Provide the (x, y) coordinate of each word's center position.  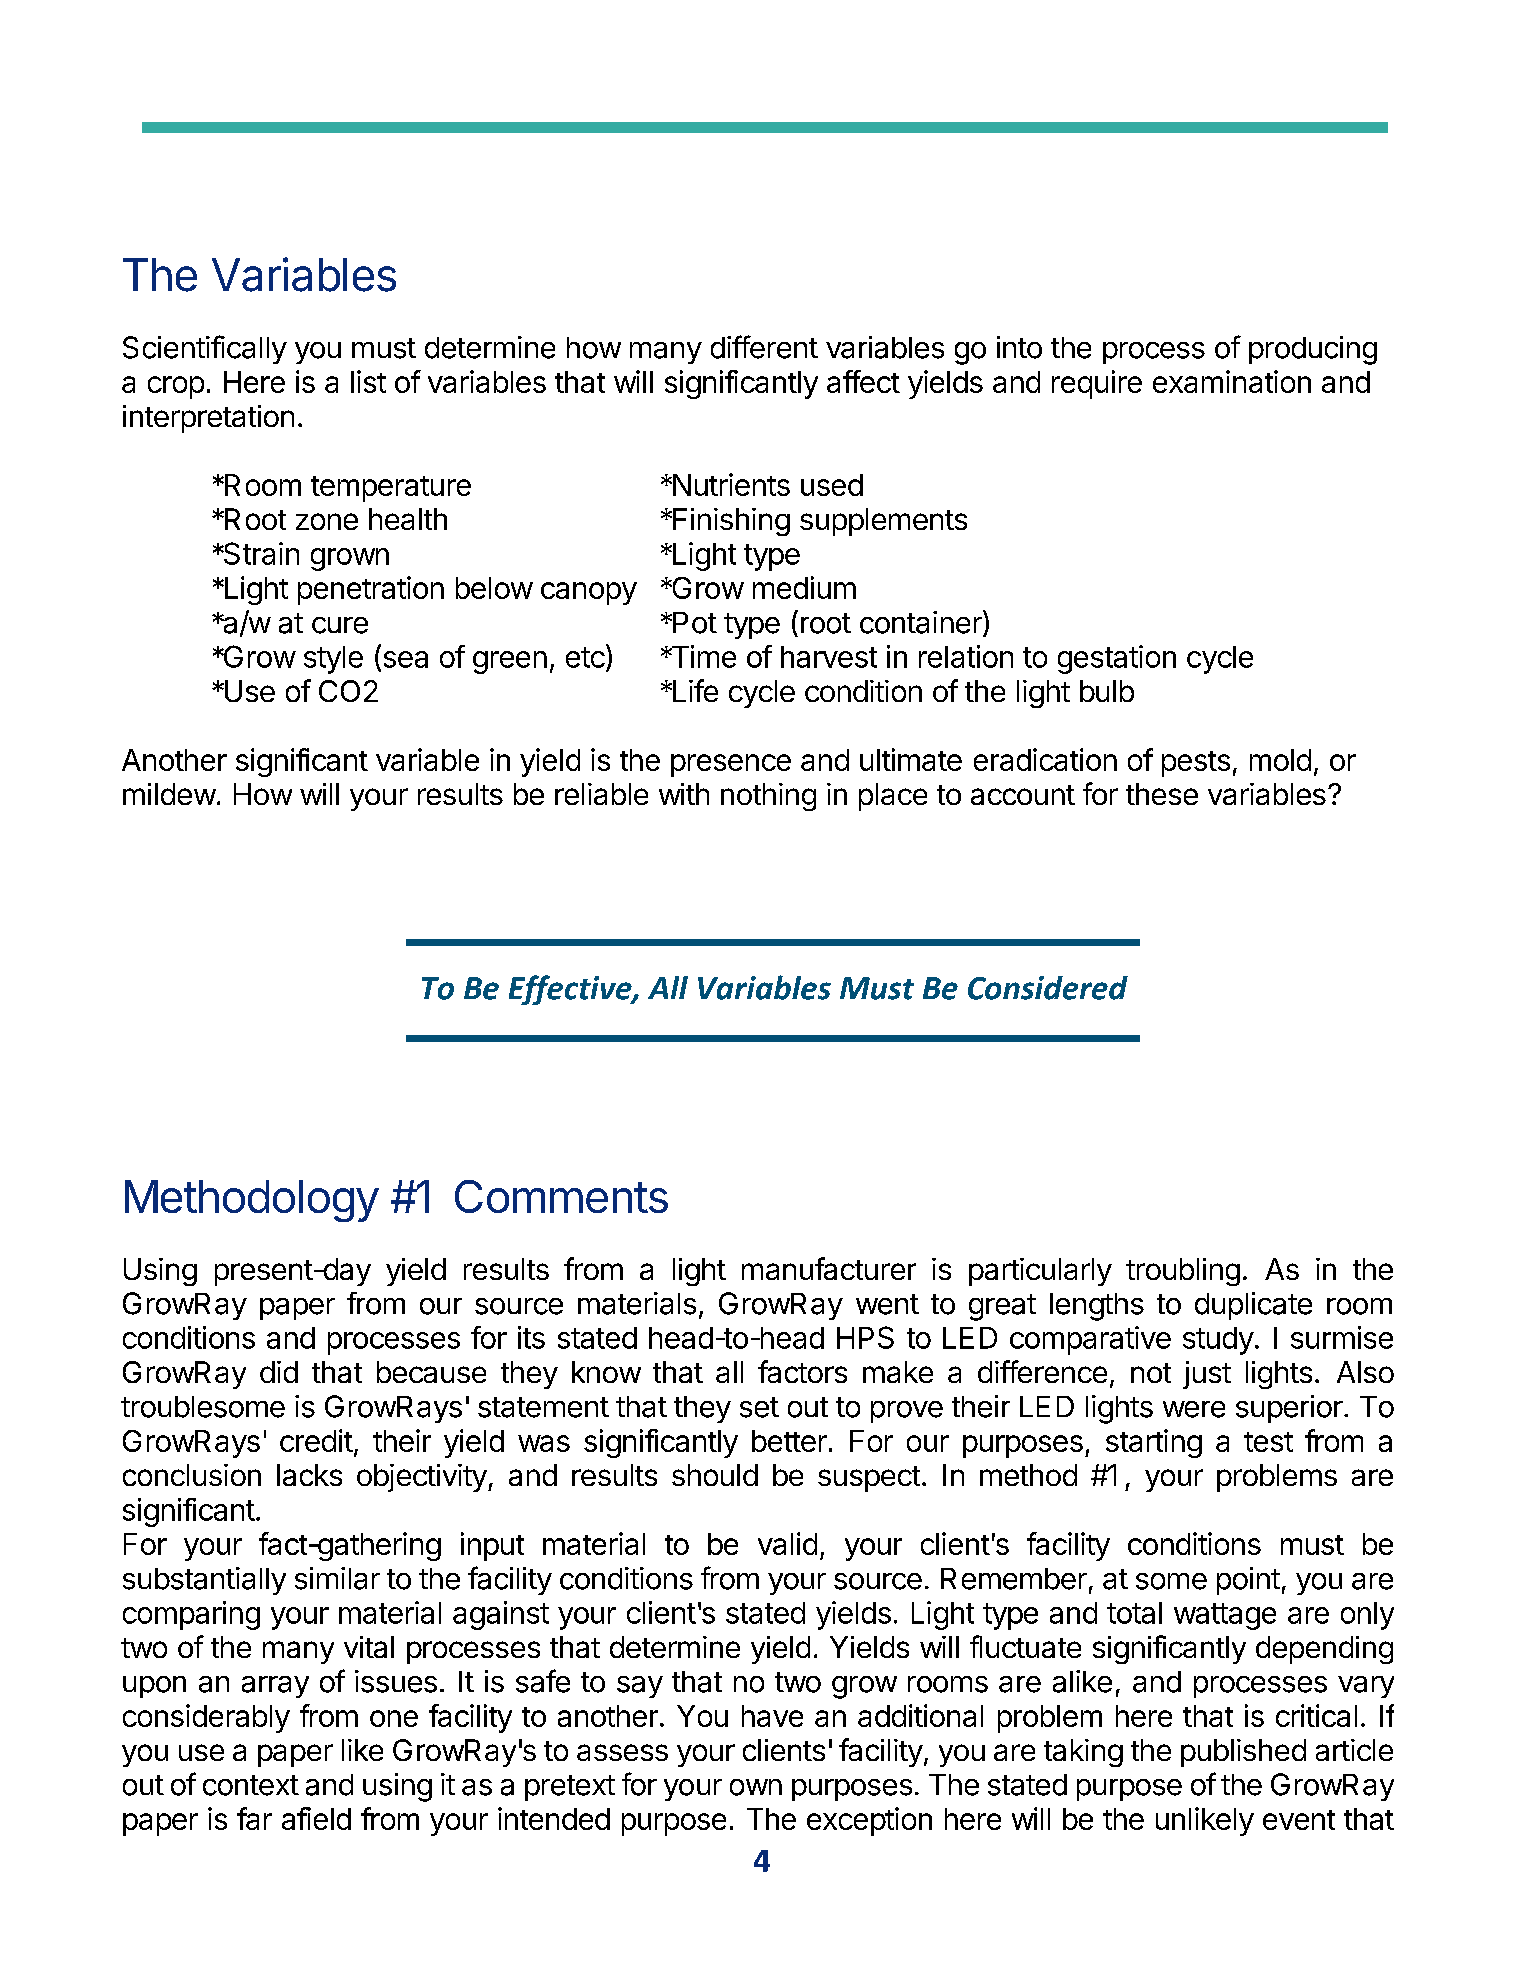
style (333, 660)
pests (1196, 764)
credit (316, 1440)
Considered (1048, 988)
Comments (561, 1196)
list (368, 381)
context (251, 1785)
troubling (1183, 1272)
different (764, 347)
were (1194, 1409)
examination (1232, 381)
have (772, 1716)
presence (731, 765)
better (789, 1441)
